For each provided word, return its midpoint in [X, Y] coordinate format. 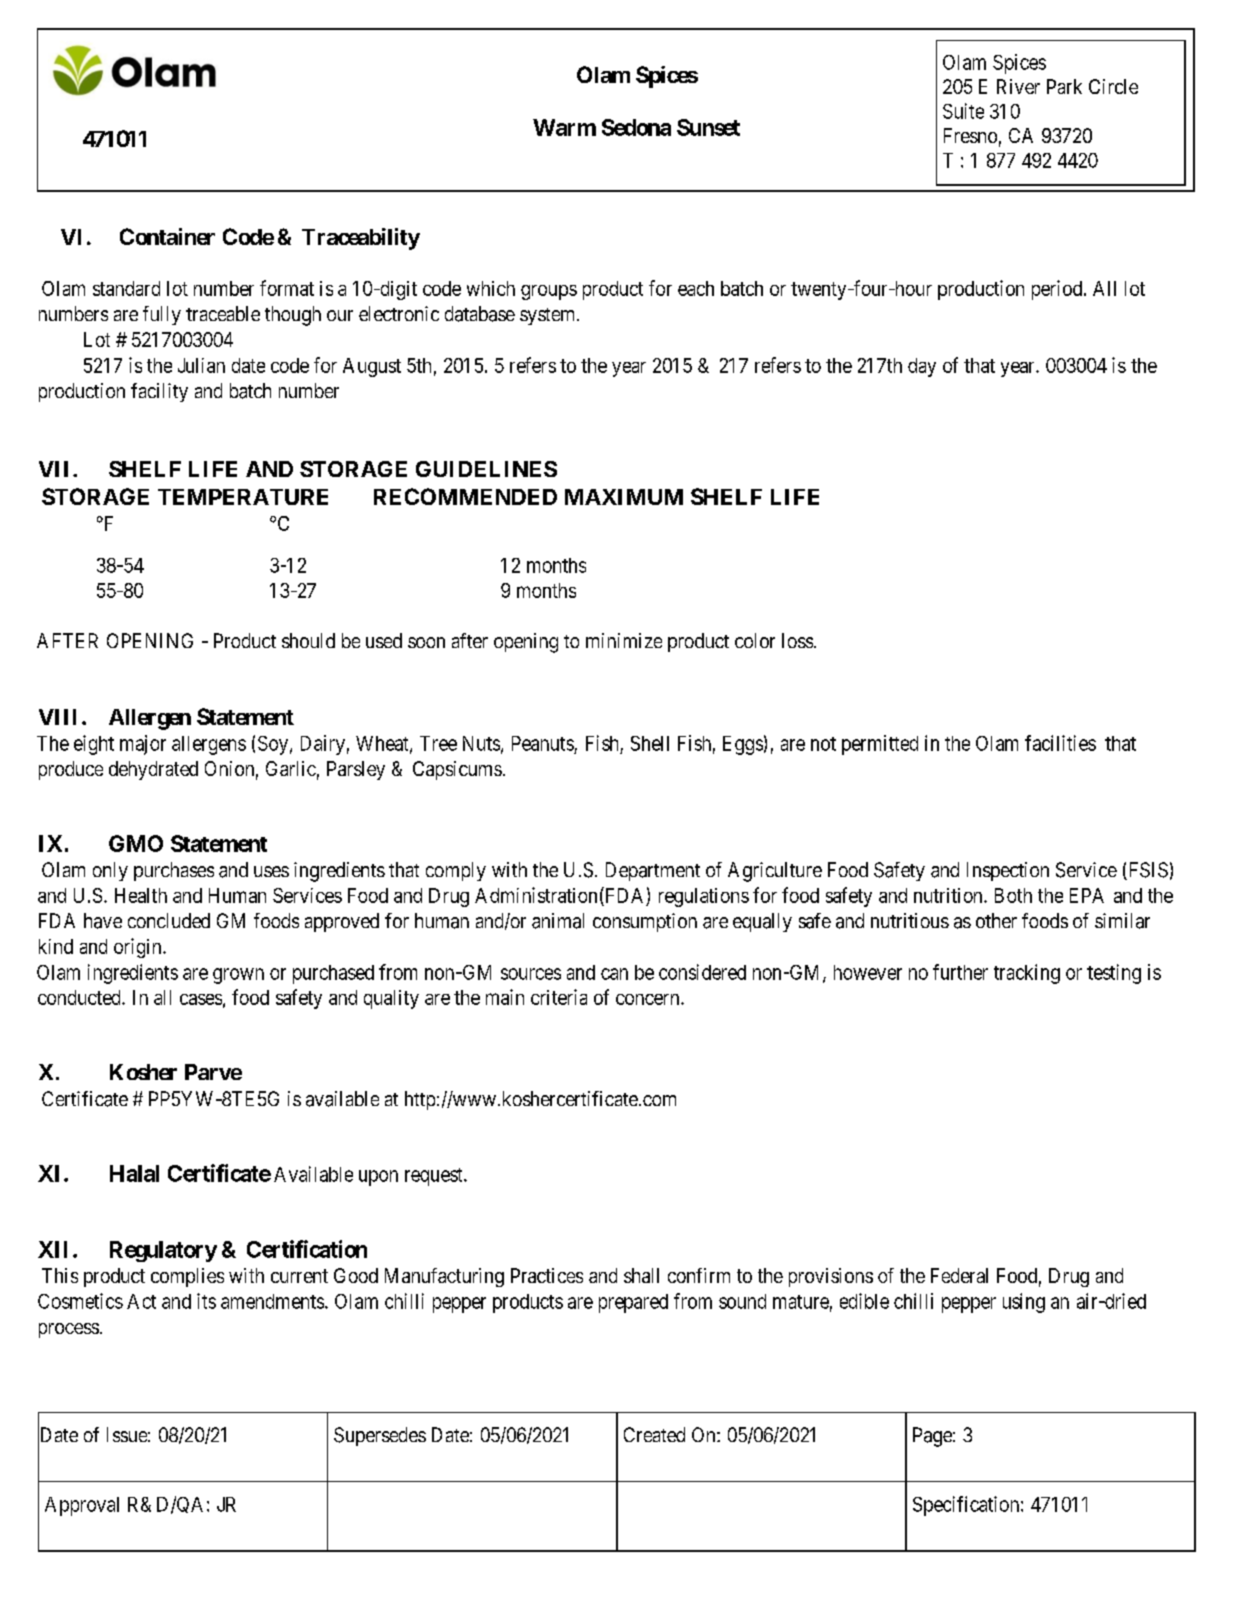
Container [167, 236]
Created [654, 1434]
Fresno [970, 135]
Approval [82, 1506]
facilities [1060, 743]
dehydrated [153, 770]
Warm [564, 127]
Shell [650, 743]
